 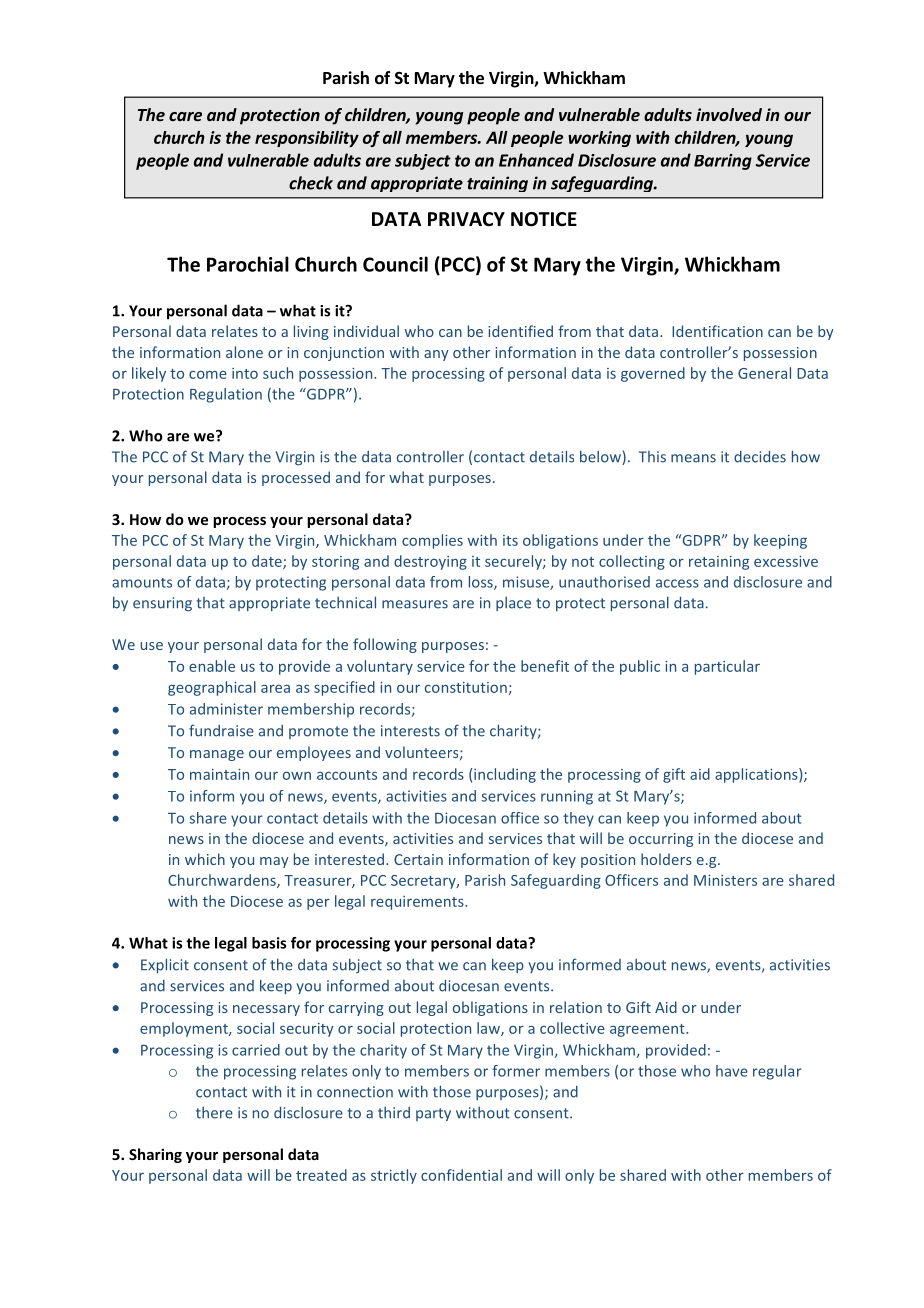 I want to click on Barring, so click(x=723, y=162).
